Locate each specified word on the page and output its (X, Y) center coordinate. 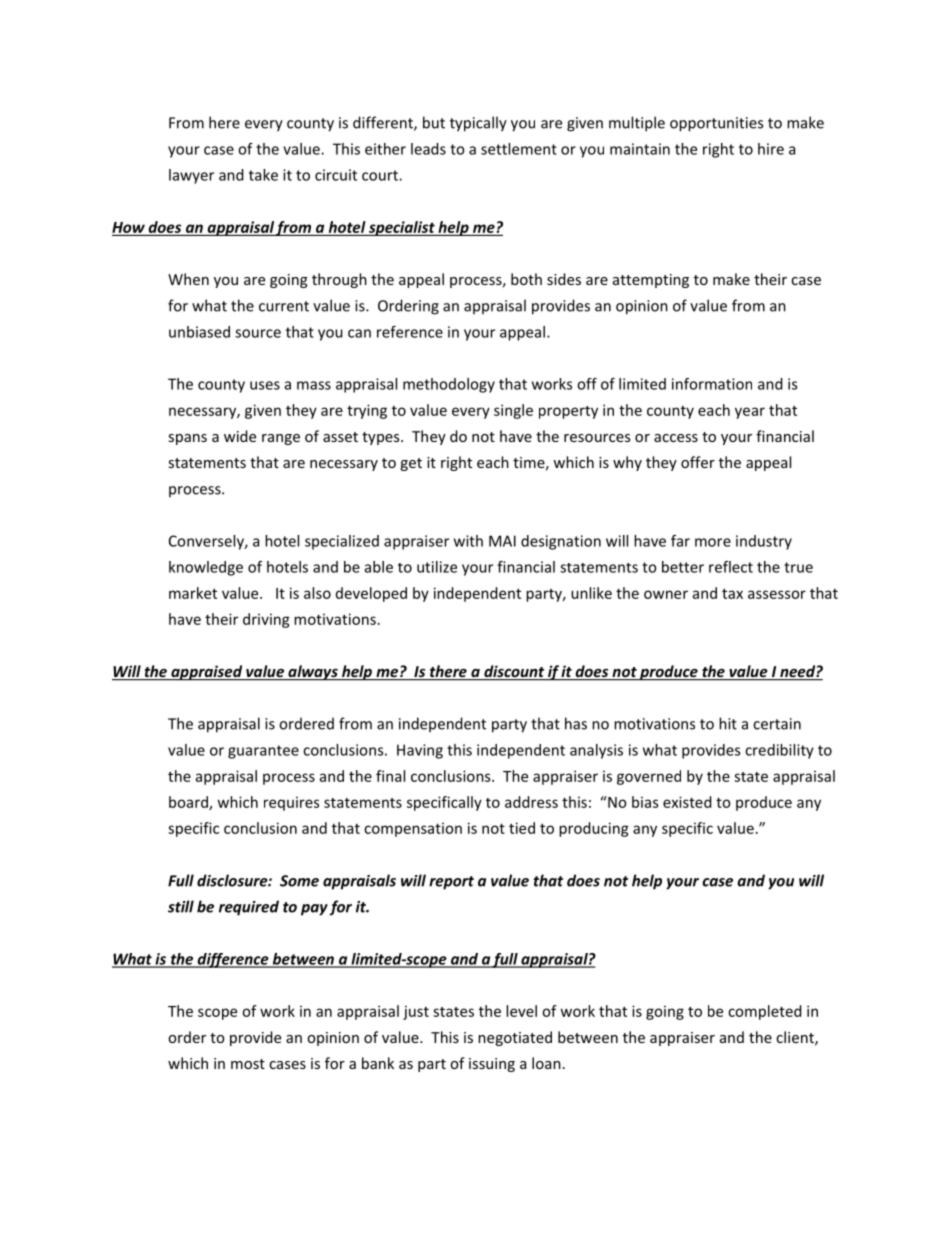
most (248, 1064)
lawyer (191, 176)
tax (732, 593)
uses (265, 385)
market (193, 593)
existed (687, 802)
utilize (437, 567)
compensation (413, 829)
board (189, 803)
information (712, 384)
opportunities (716, 124)
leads (428, 149)
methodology (449, 385)
